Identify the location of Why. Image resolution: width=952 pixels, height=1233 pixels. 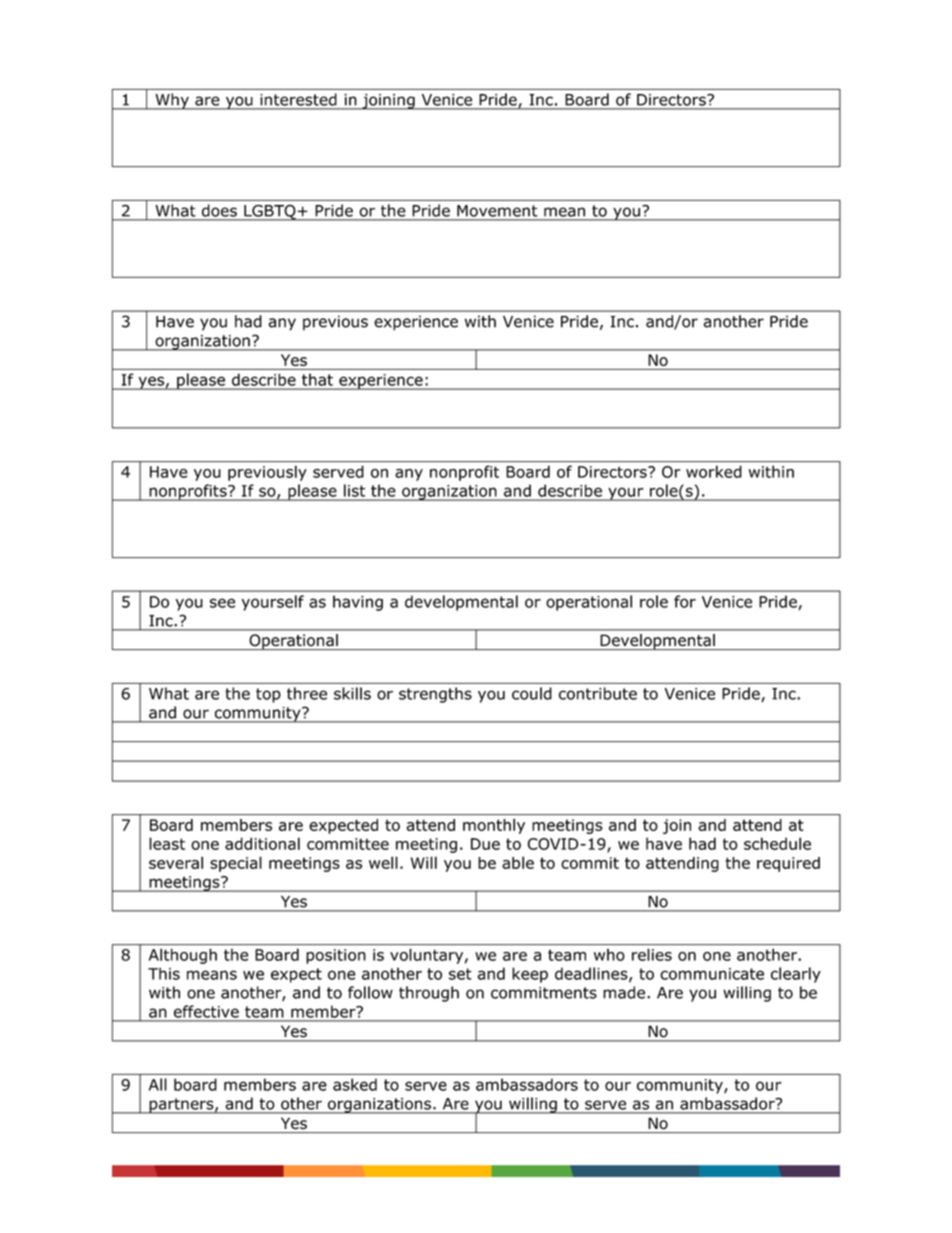
(172, 101).
